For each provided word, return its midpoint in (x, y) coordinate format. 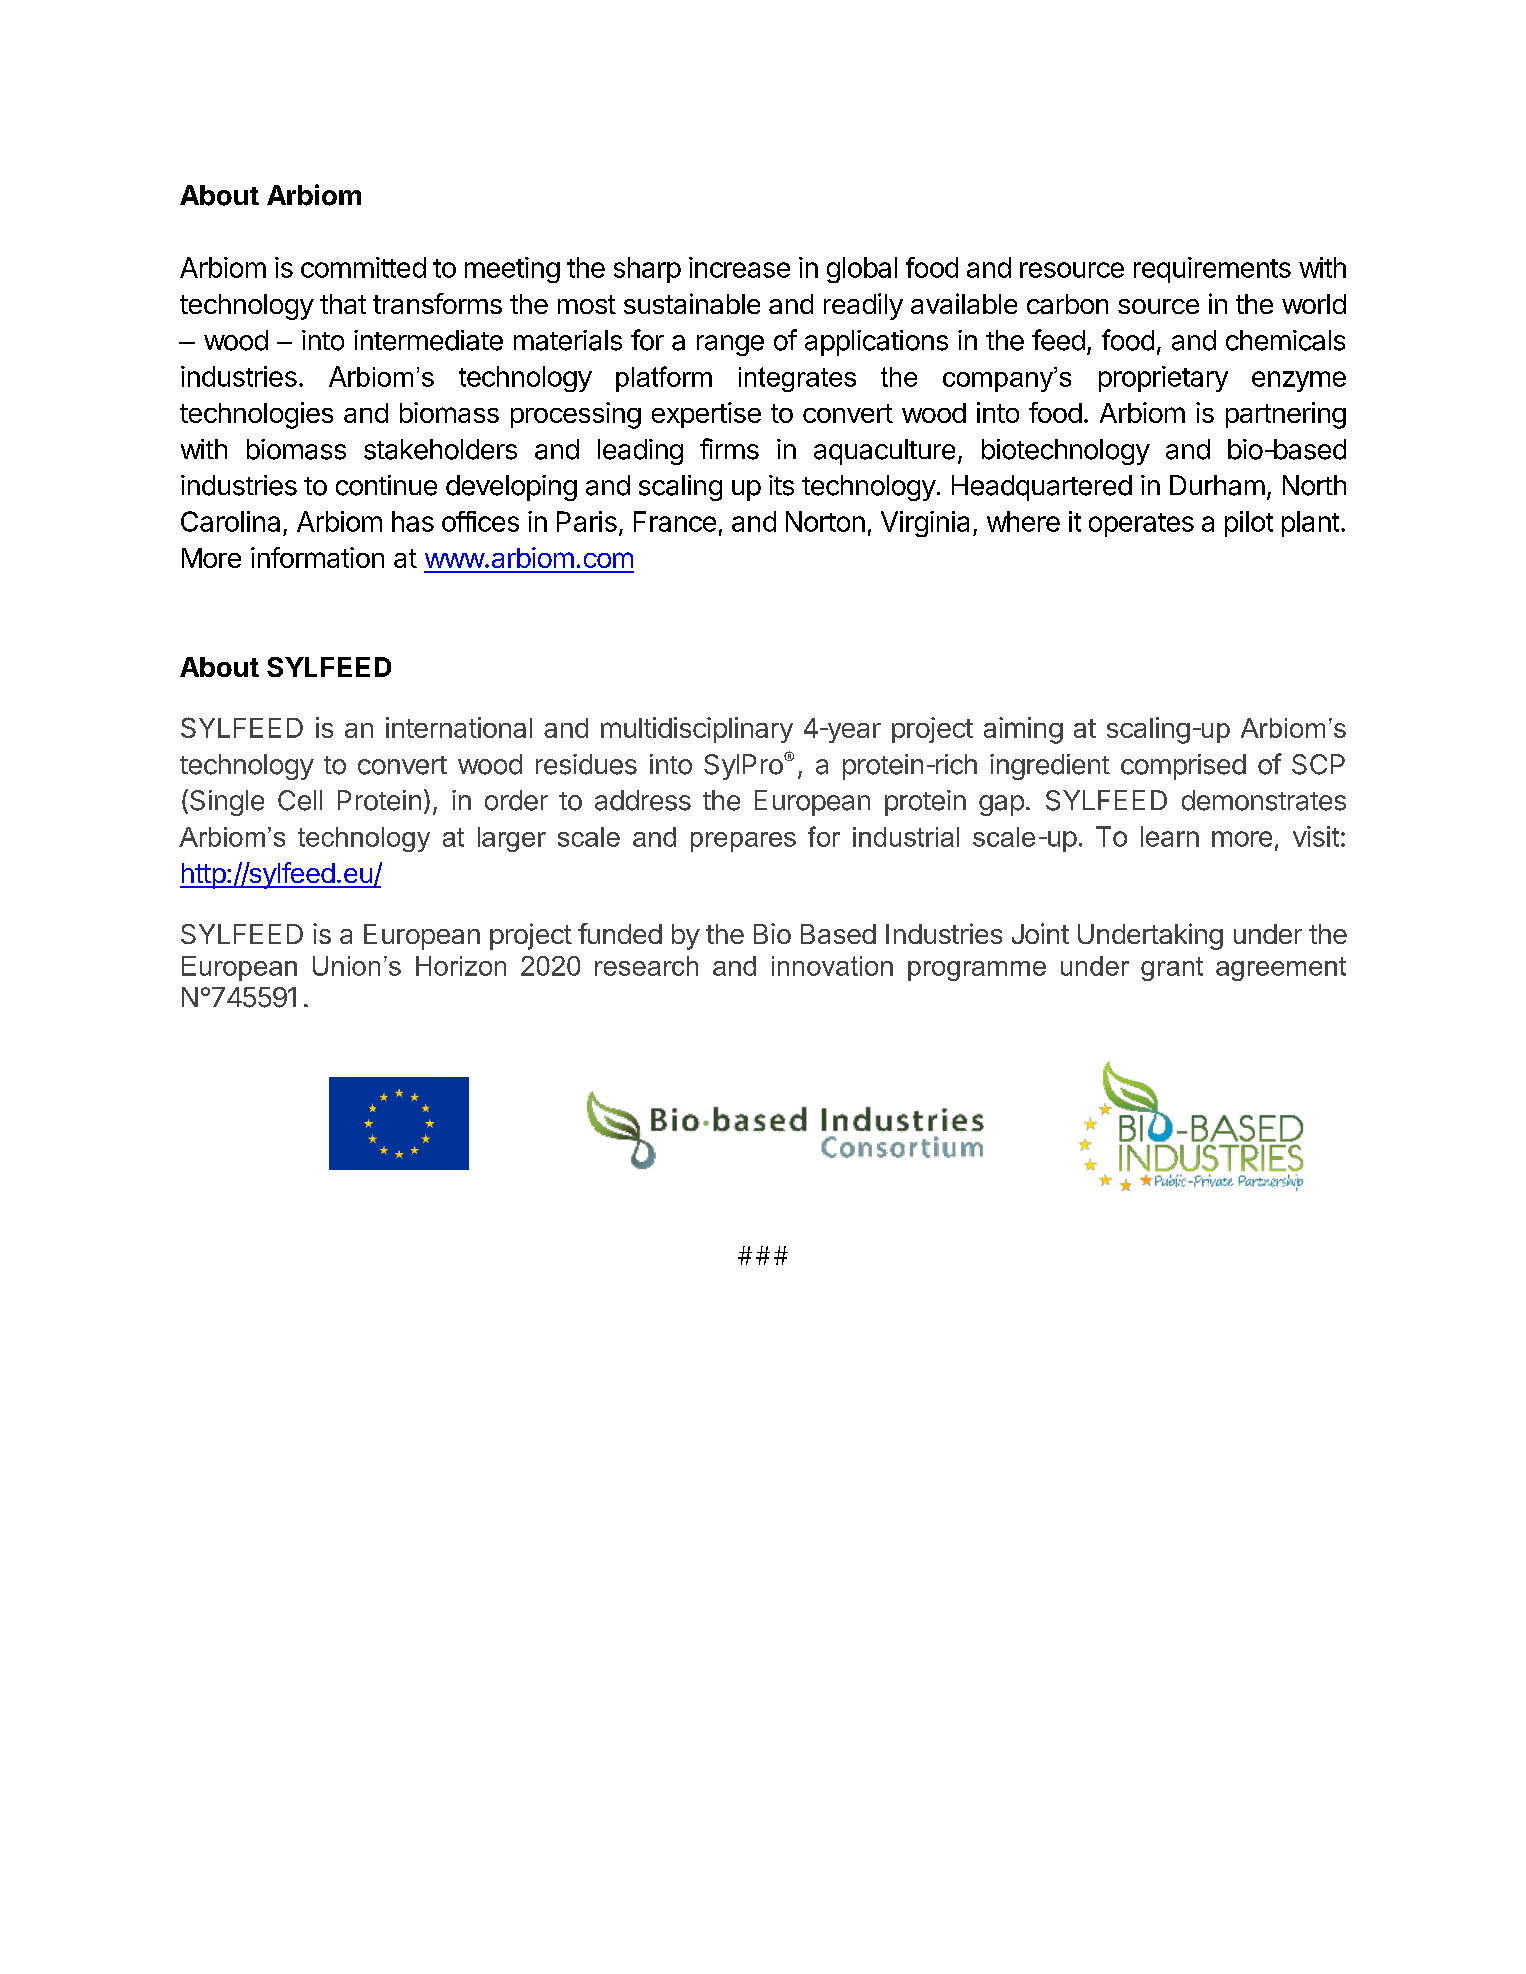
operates (1141, 525)
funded (620, 933)
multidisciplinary (697, 730)
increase (739, 267)
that (343, 304)
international (459, 727)
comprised (1183, 767)
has (413, 521)
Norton (825, 521)
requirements (1212, 270)
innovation (832, 966)
